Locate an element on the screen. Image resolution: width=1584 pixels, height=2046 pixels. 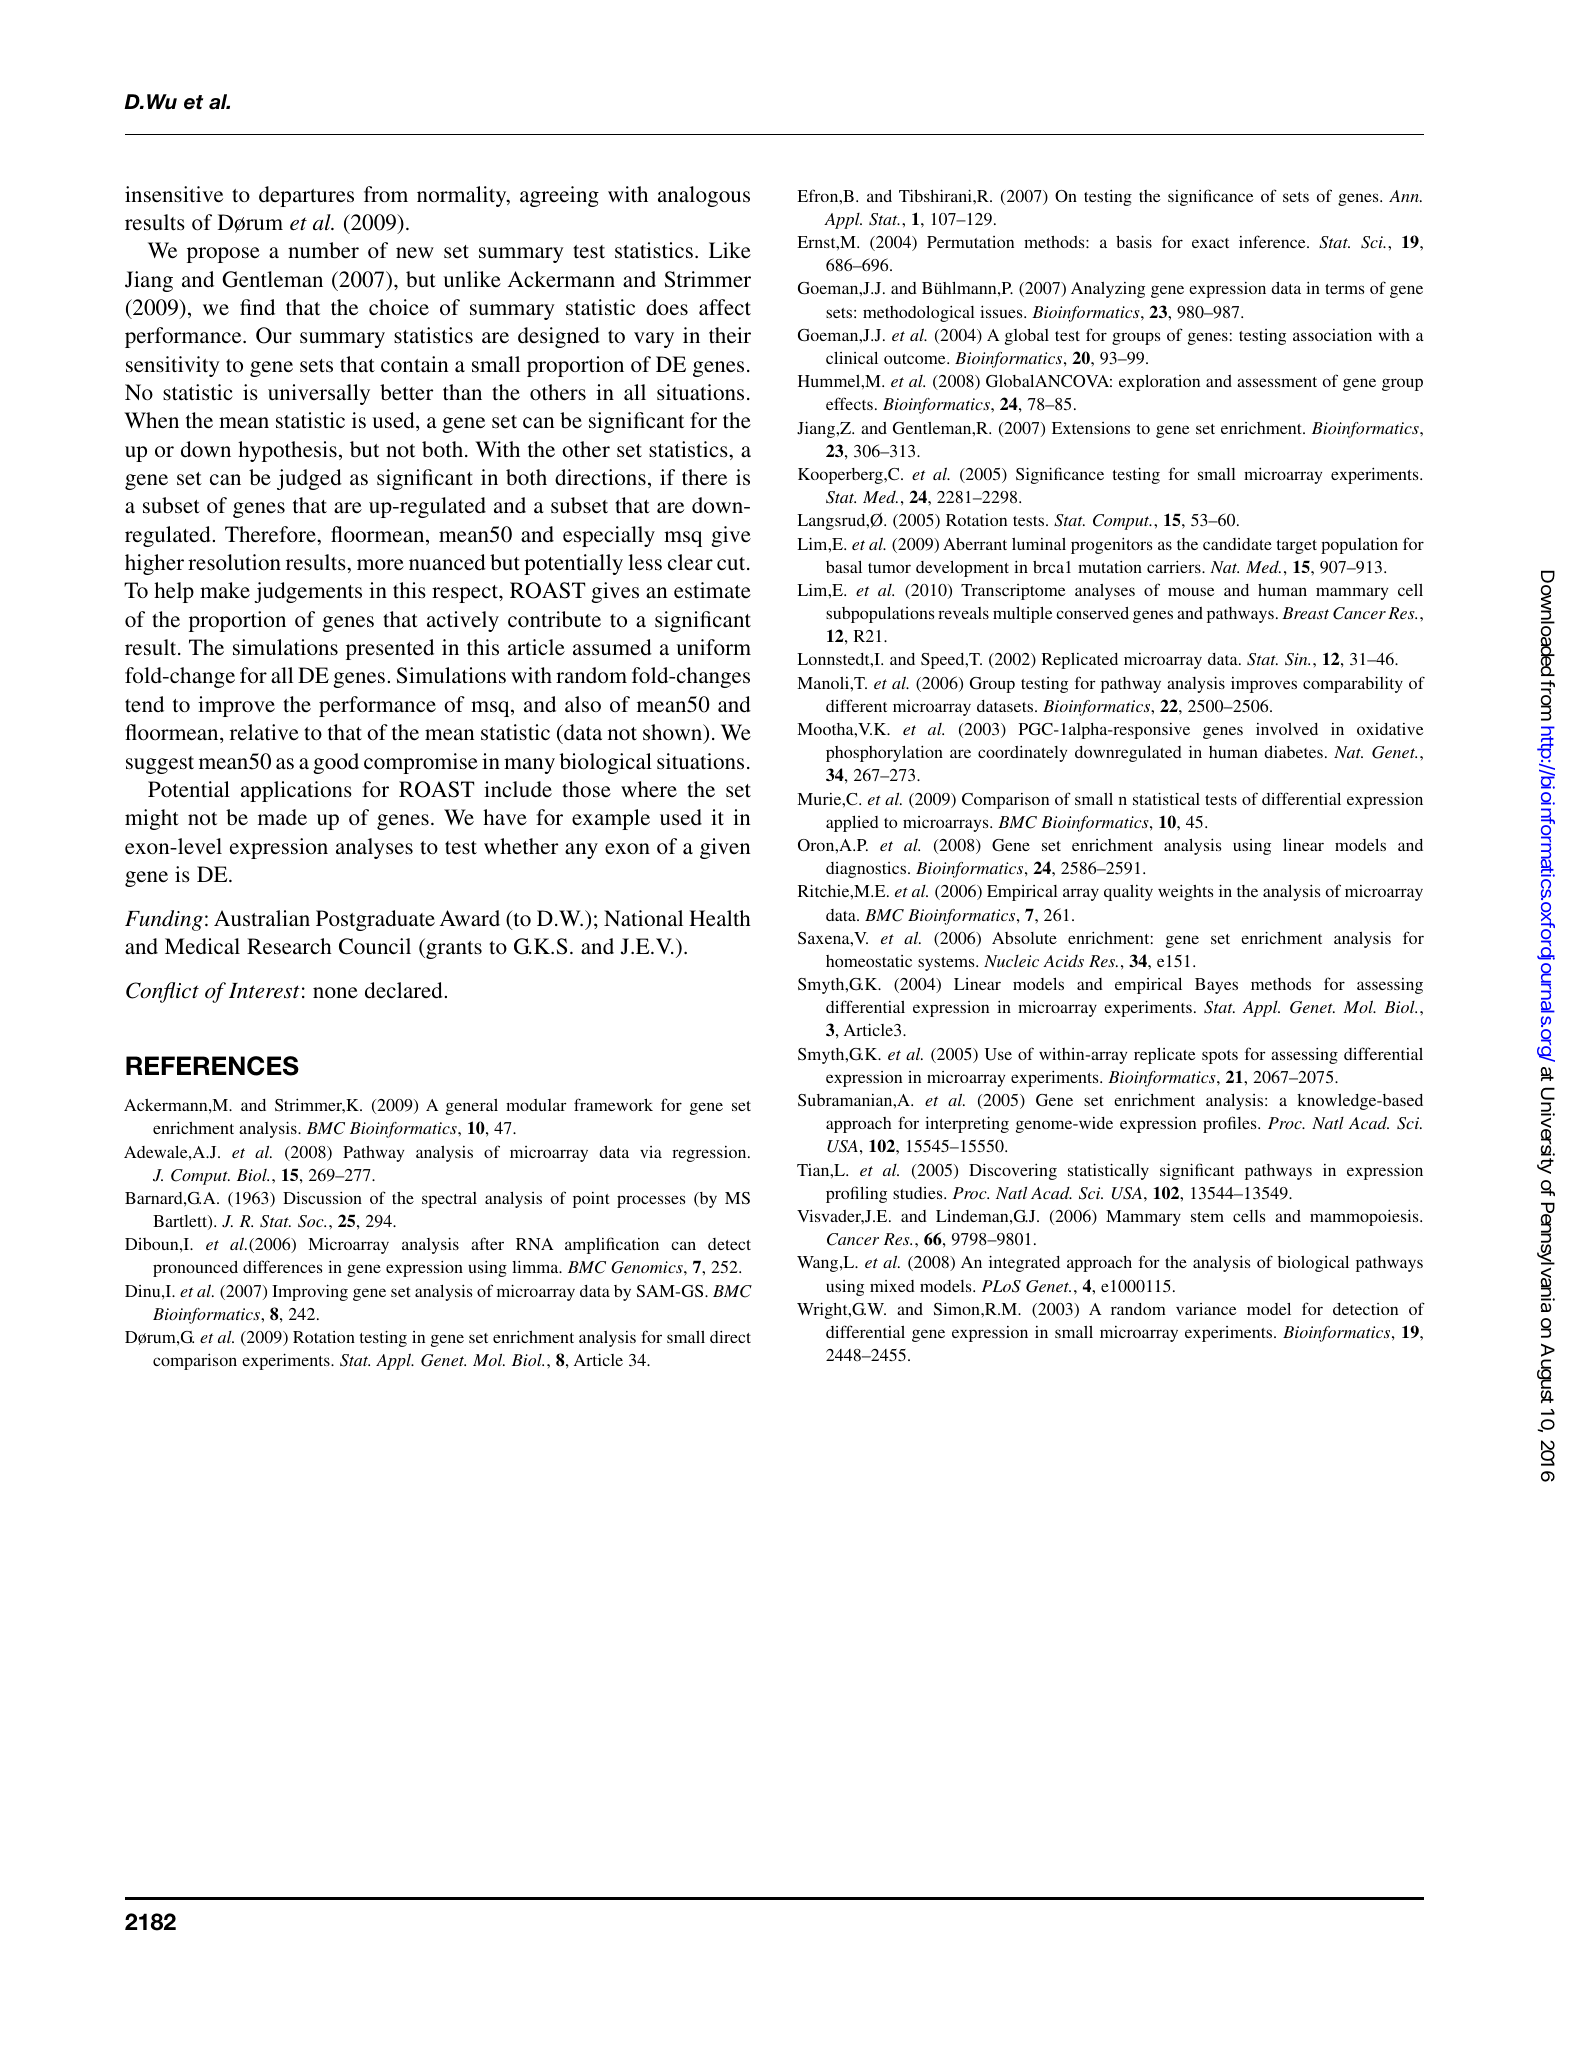
judgements is located at coordinates (308, 592).
